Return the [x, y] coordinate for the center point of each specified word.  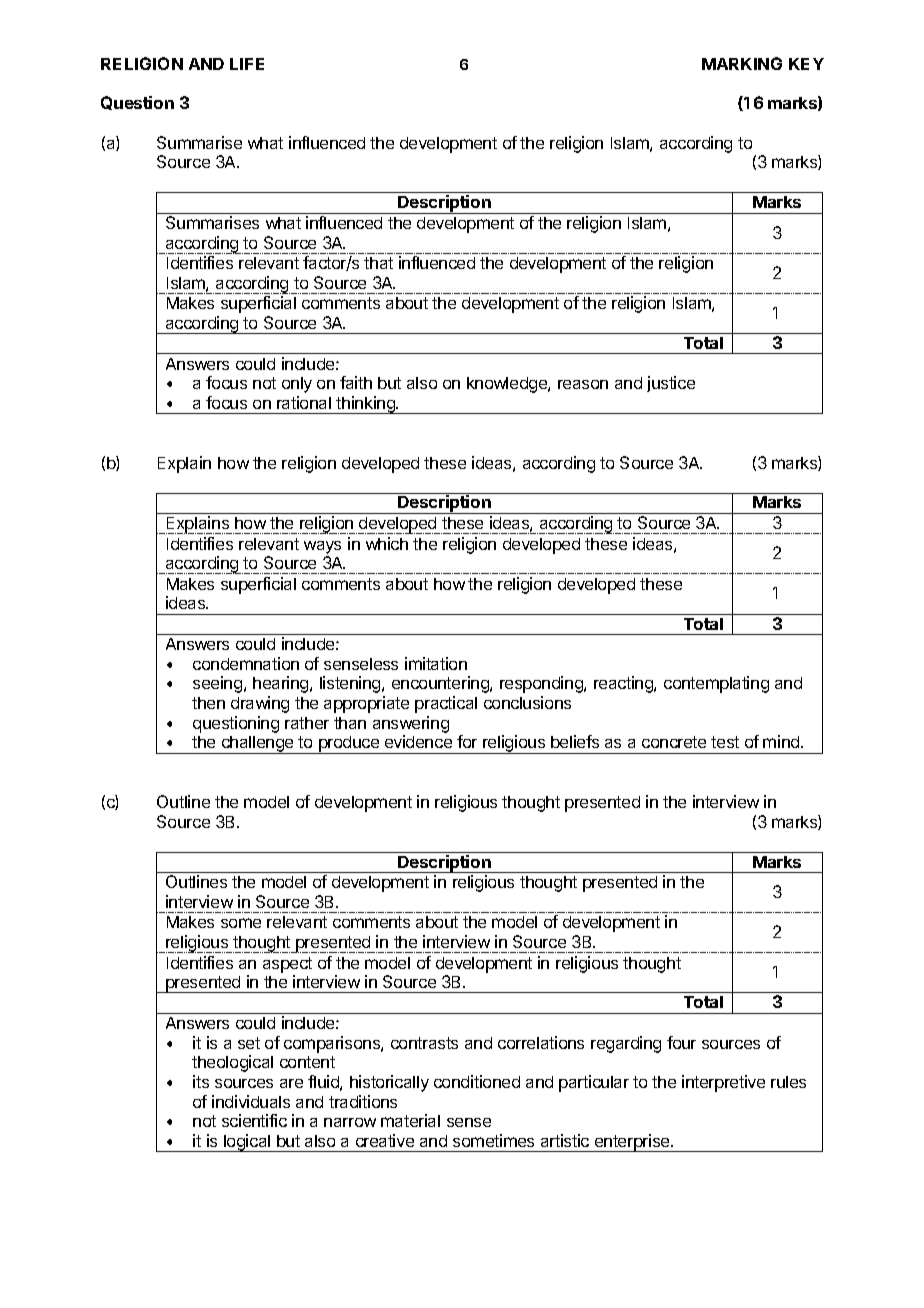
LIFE [247, 64]
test [725, 742]
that [378, 263]
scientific [254, 1120]
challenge [257, 745]
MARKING [742, 63]
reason [583, 384]
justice [671, 384]
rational [304, 402]
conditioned [477, 1081]
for [467, 741]
